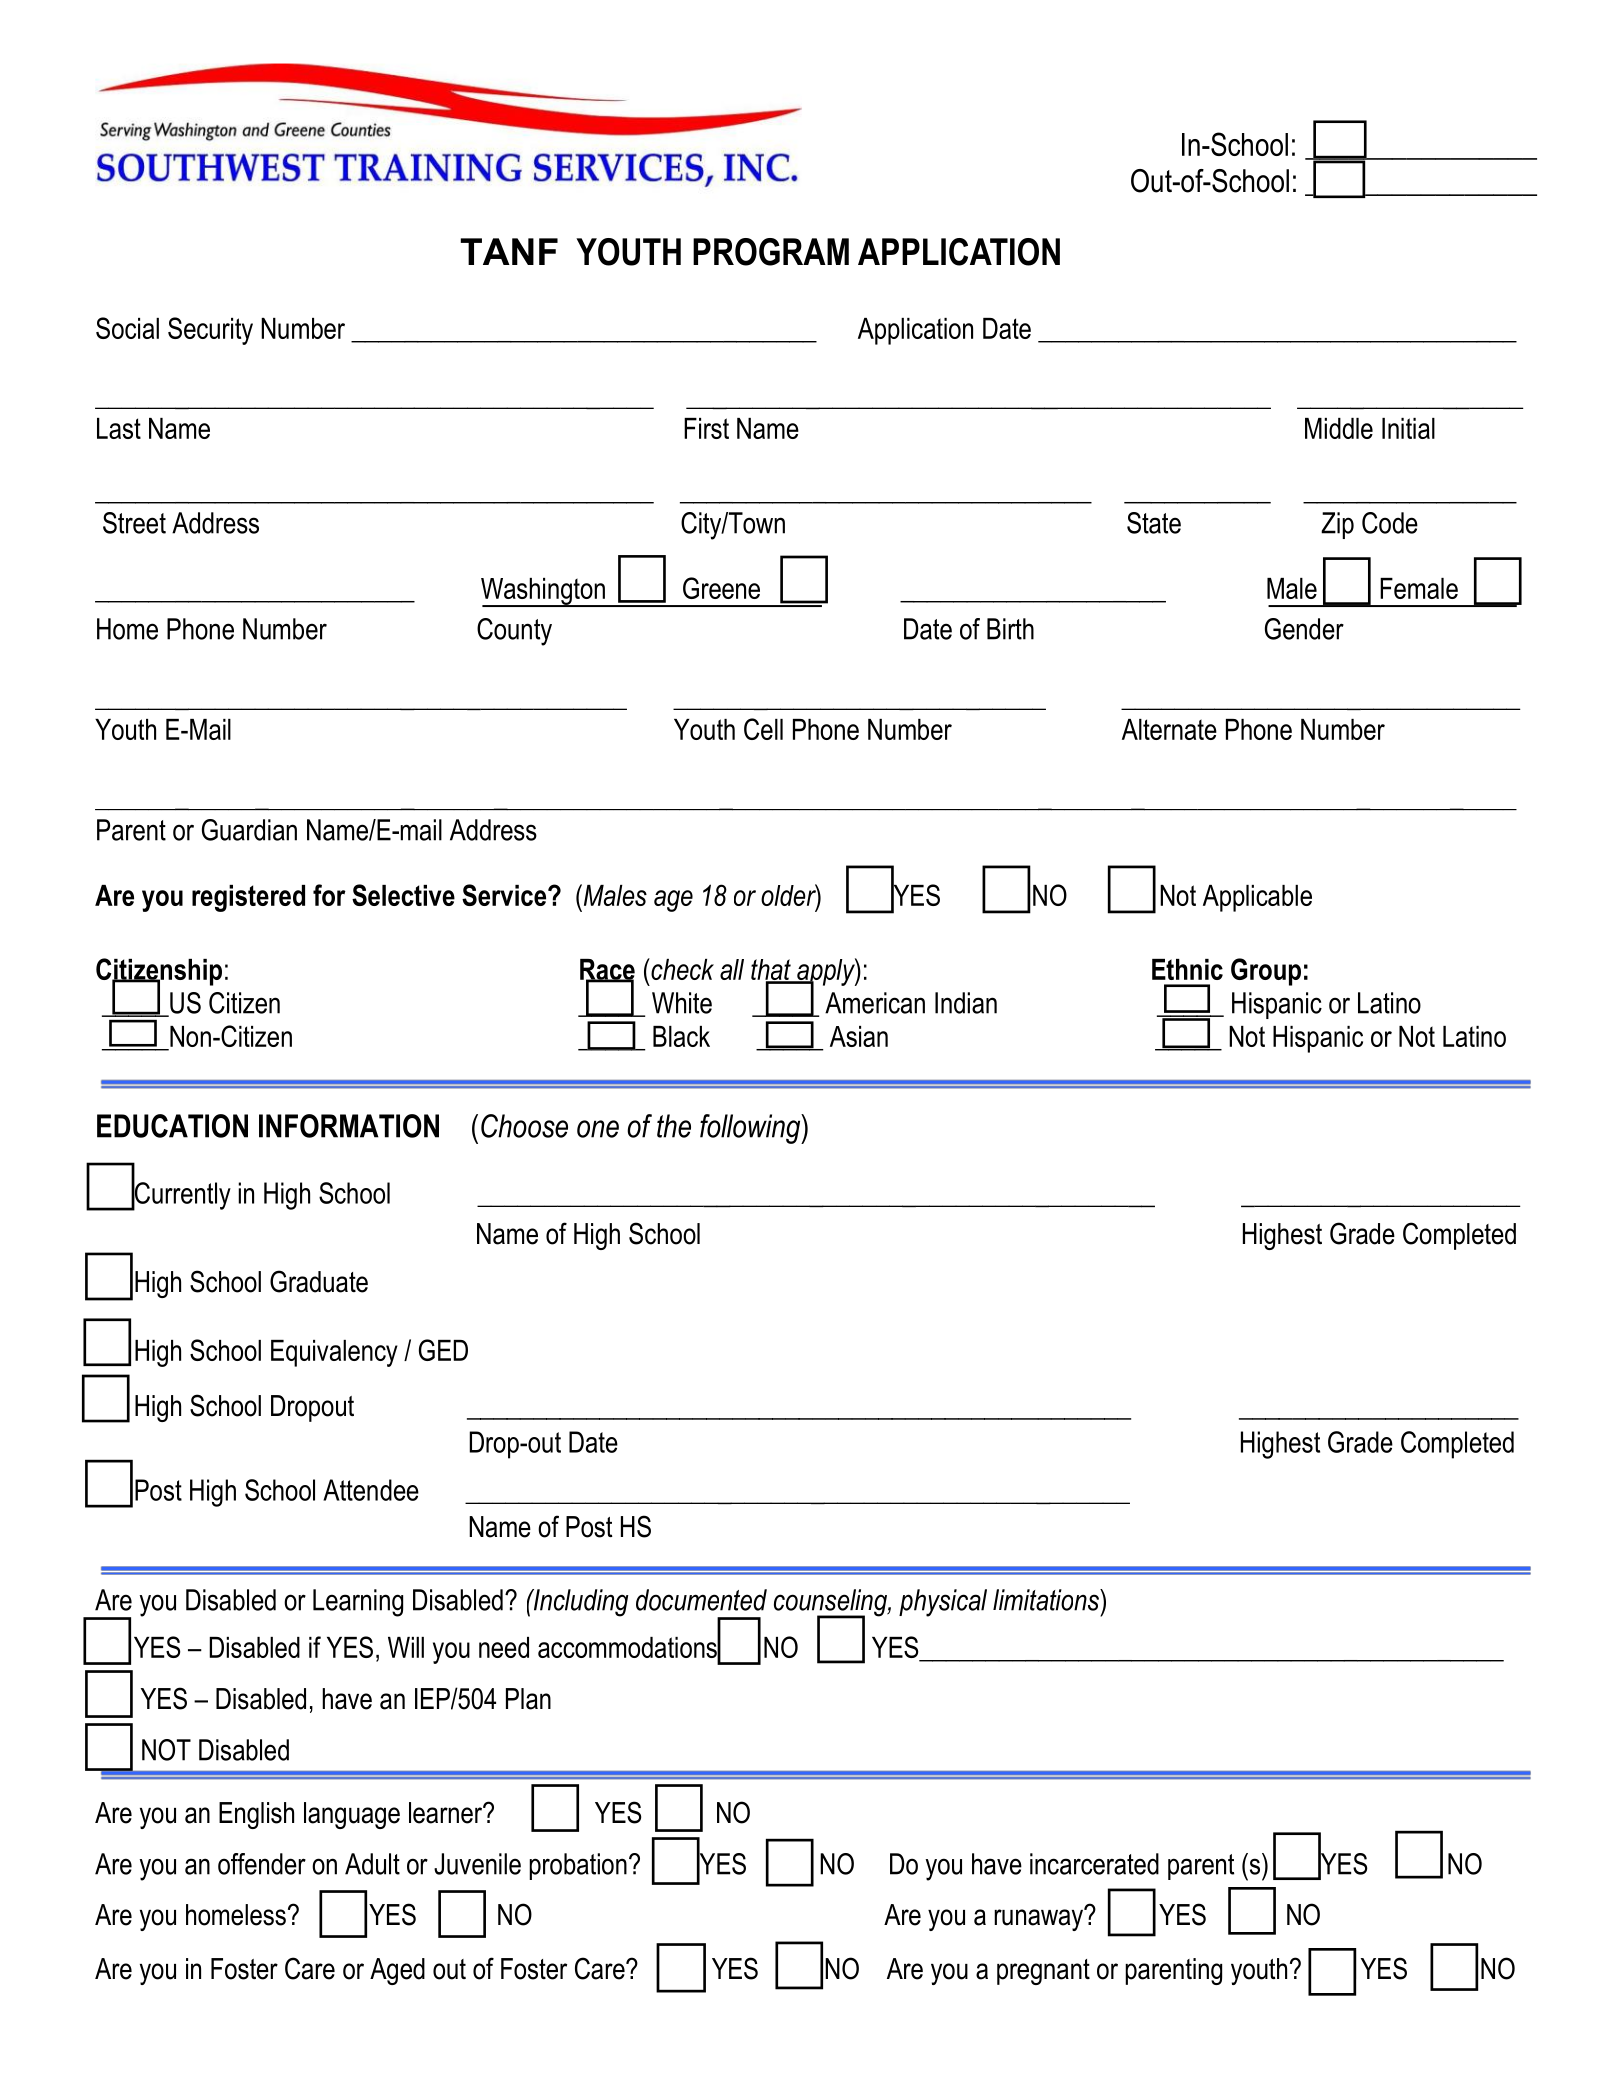  What do you see at coordinates (701, 1600) in the screenshot?
I see `documented` at bounding box center [701, 1600].
